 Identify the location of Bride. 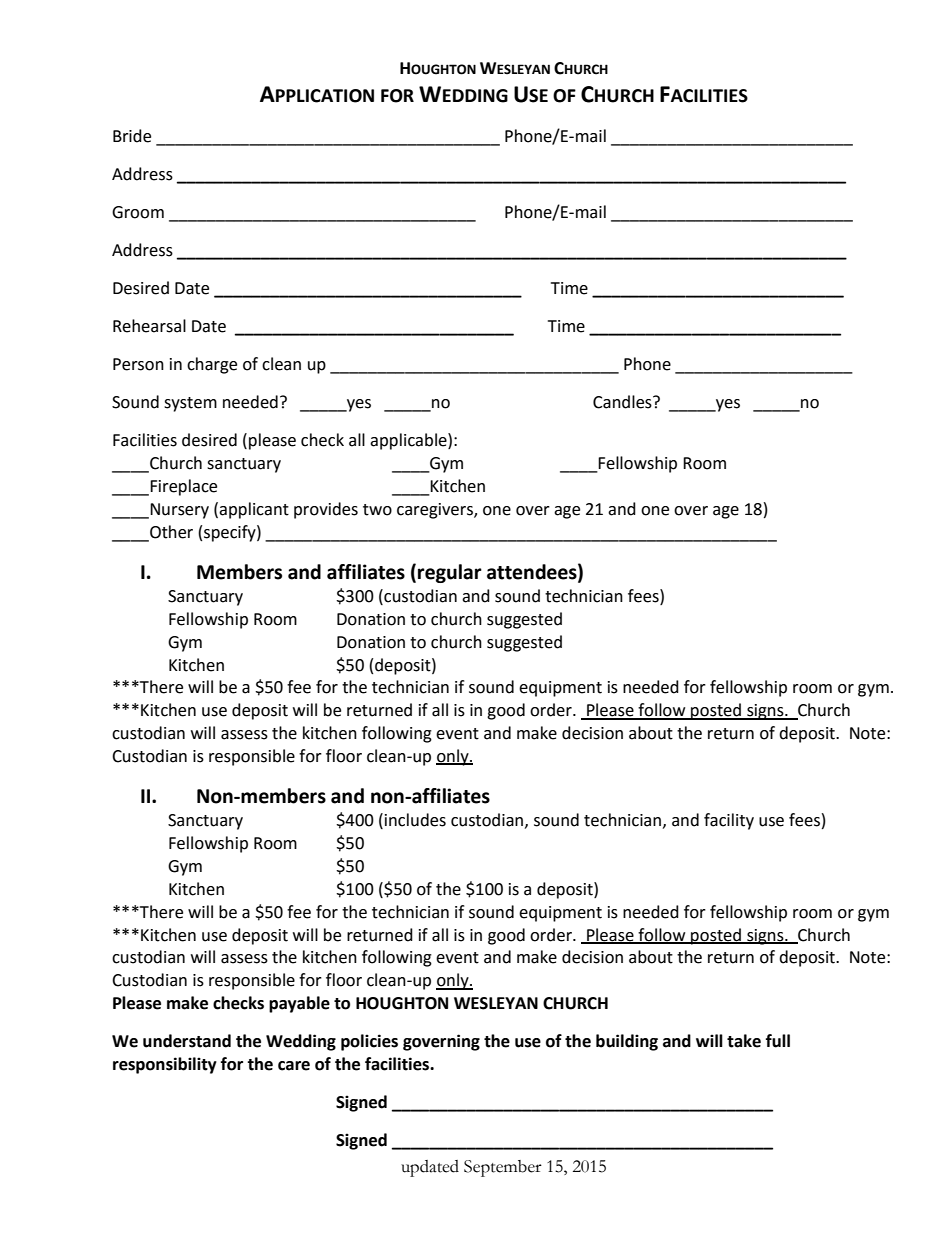
(132, 136).
